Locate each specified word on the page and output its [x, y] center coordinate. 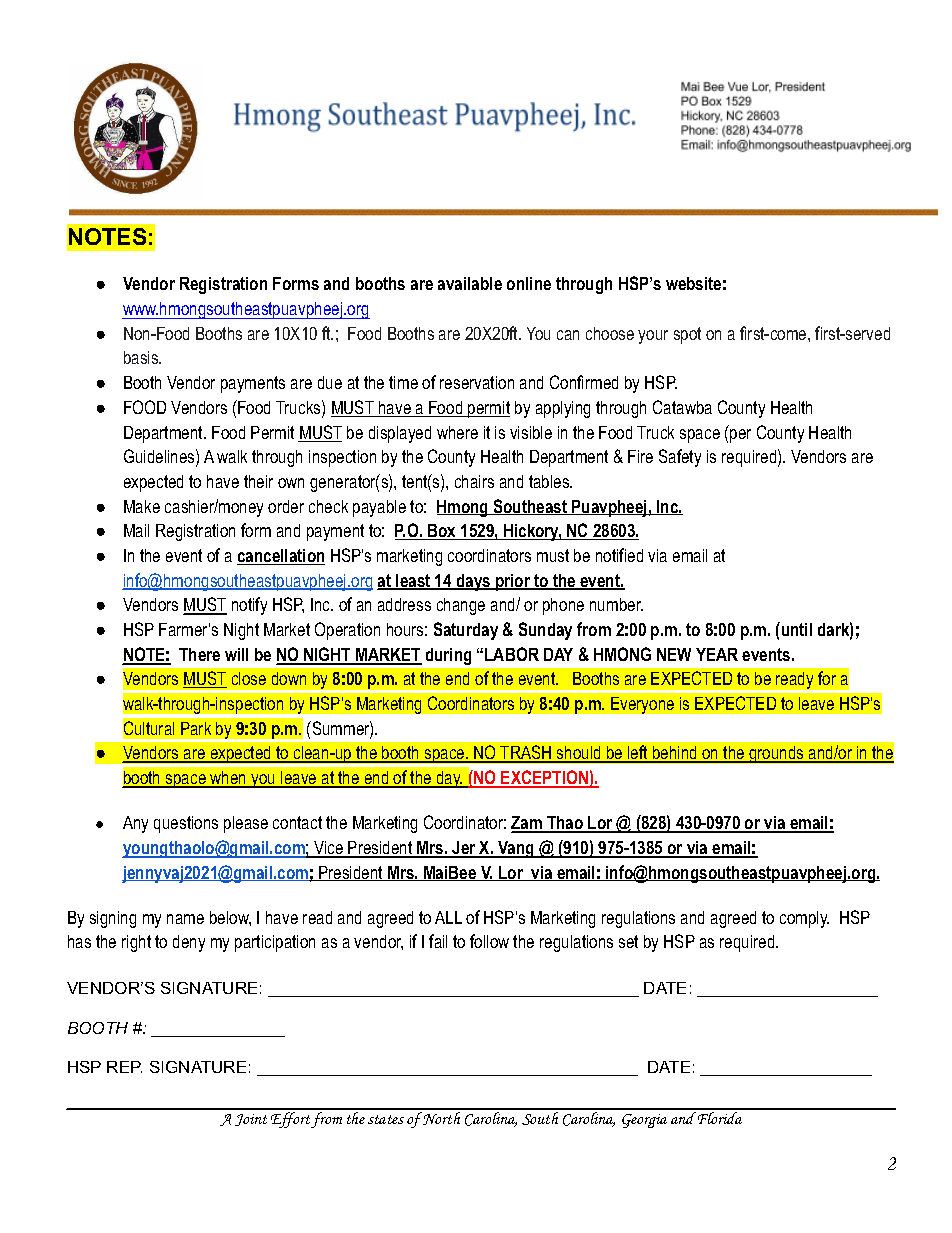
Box [442, 532]
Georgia [644, 1121]
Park [196, 728]
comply [804, 919]
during [448, 656]
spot [687, 335]
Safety [680, 458]
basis [142, 357]
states [386, 1119]
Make [142, 506]
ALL [448, 917]
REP [124, 1067]
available [470, 283]
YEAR [717, 654]
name [185, 919]
